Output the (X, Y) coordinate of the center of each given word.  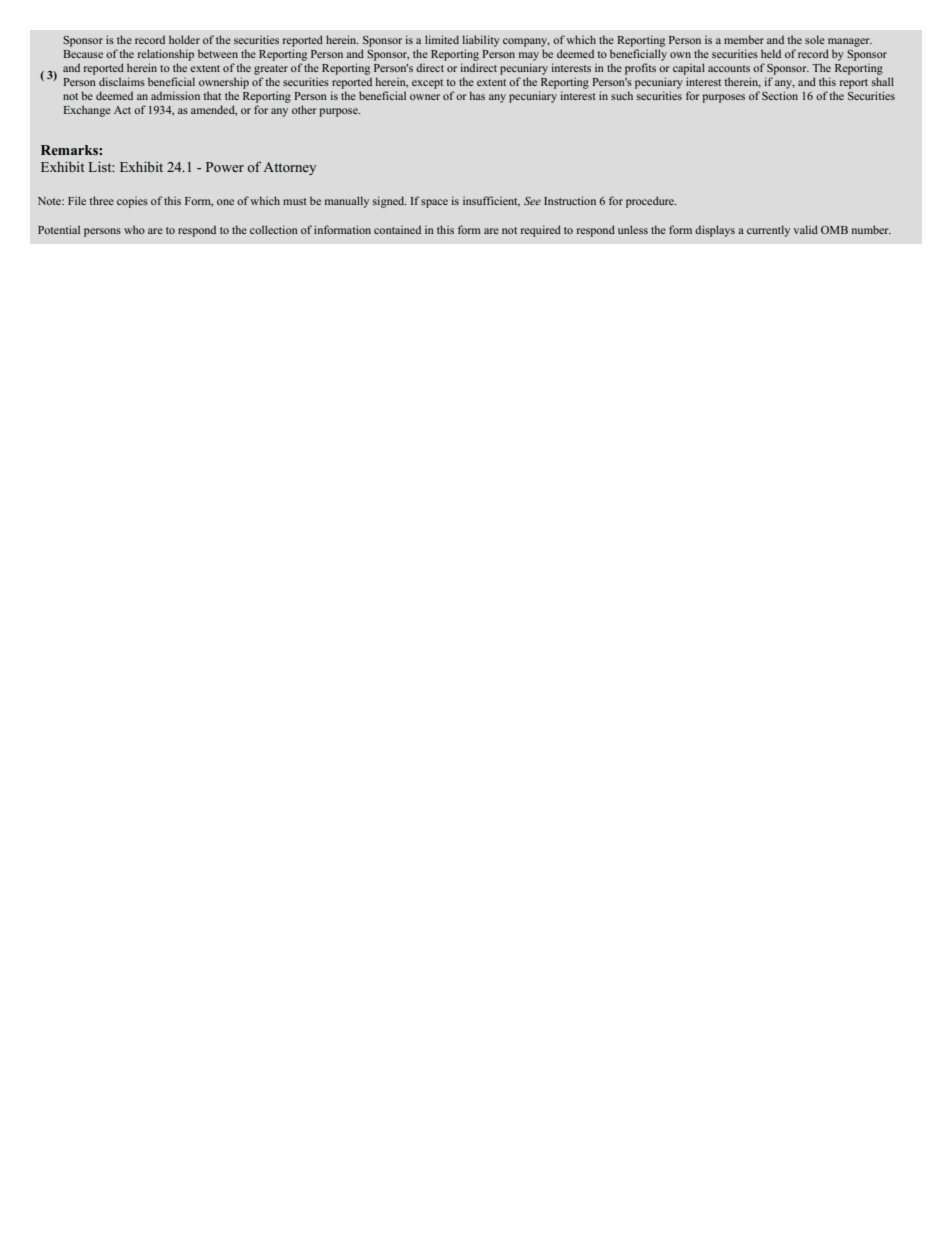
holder (184, 39)
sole (815, 39)
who (134, 229)
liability (481, 41)
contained (397, 229)
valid (806, 229)
